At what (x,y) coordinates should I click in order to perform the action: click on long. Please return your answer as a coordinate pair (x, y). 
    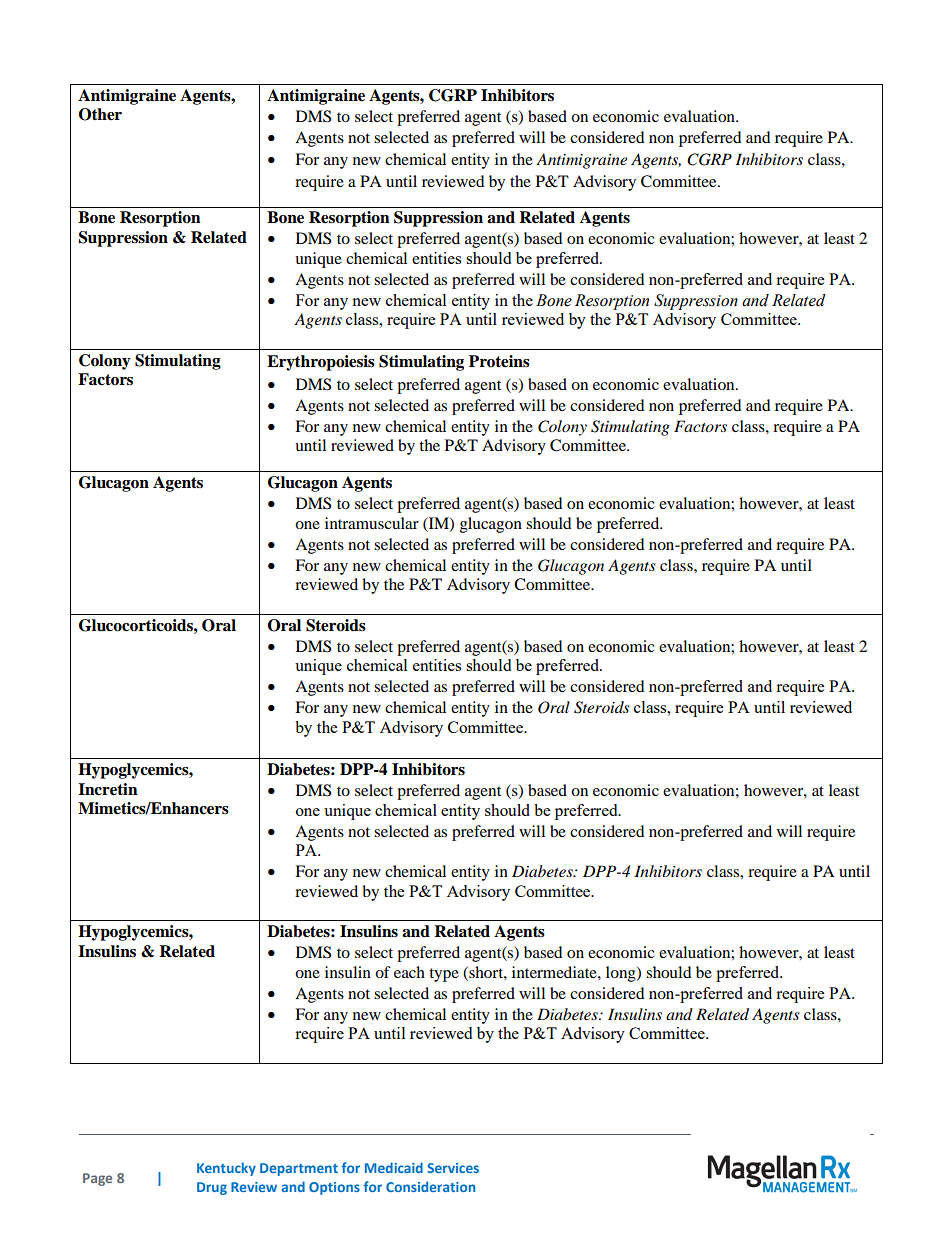
    Looking at the image, I should click on (622, 974).
